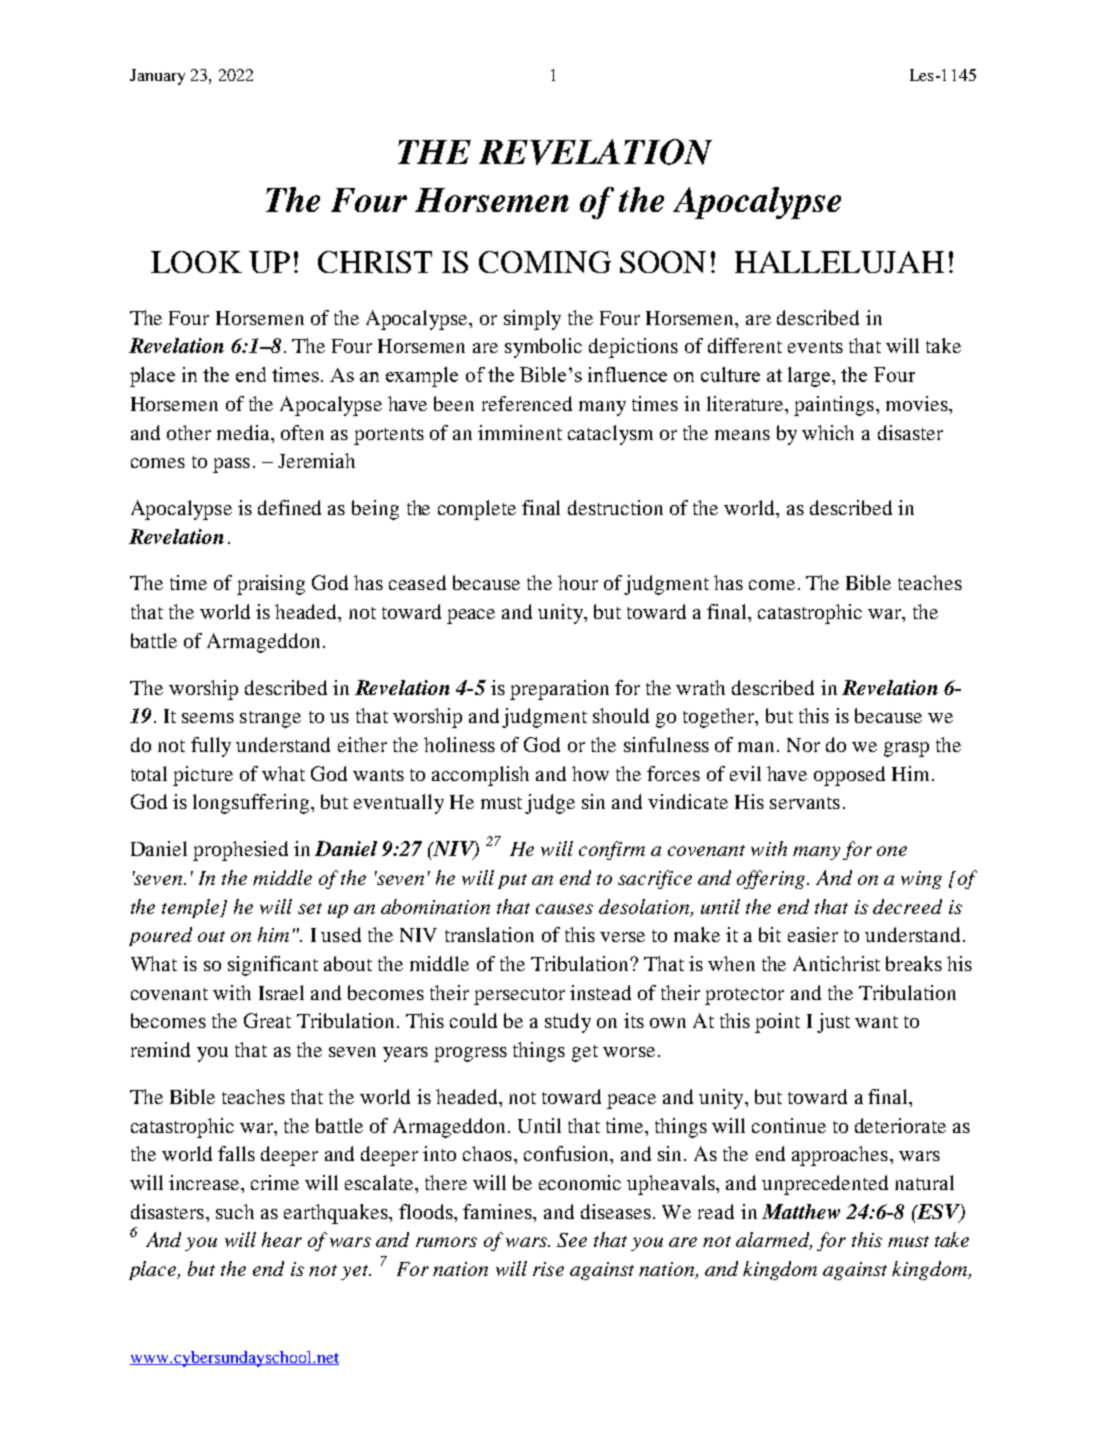 The image size is (1107, 1432). I want to click on Matthew, so click(801, 1211).
